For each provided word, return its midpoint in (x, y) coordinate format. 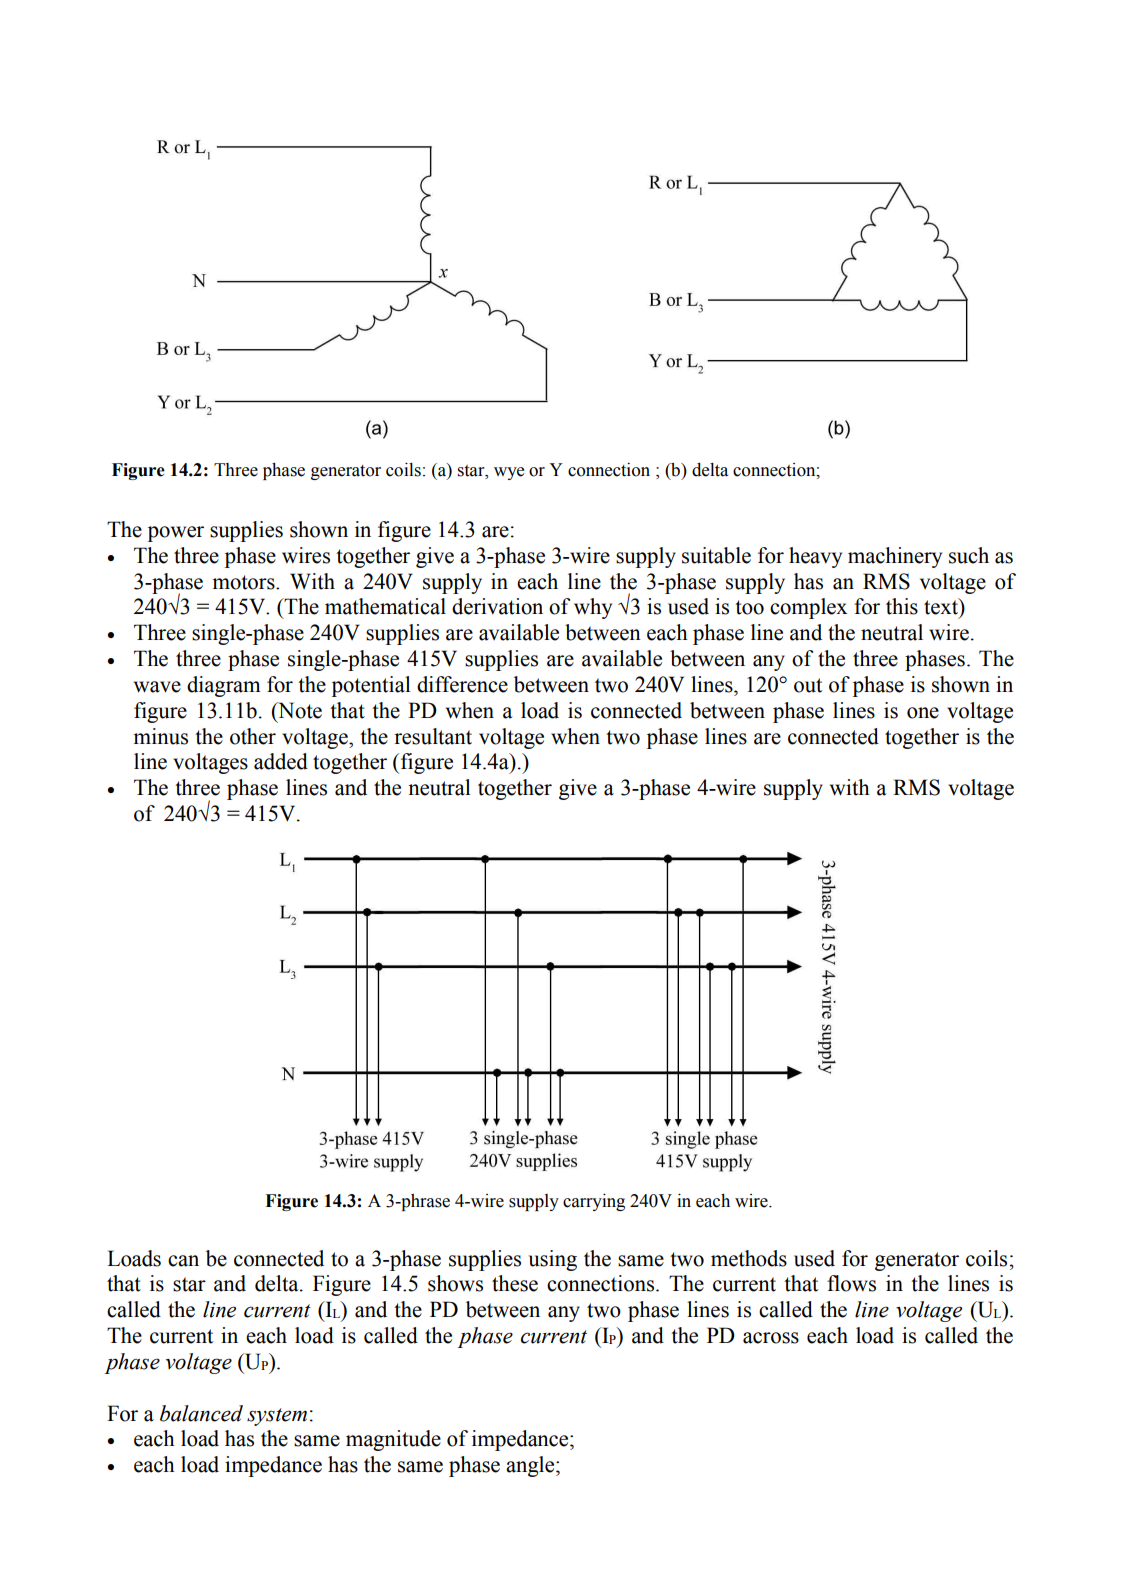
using (553, 1260)
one (923, 713)
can (183, 1261)
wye (509, 473)
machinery (895, 557)
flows (851, 1283)
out (808, 685)
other (253, 736)
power (176, 534)
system (277, 1417)
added (281, 761)
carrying (594, 1202)
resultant (433, 736)
